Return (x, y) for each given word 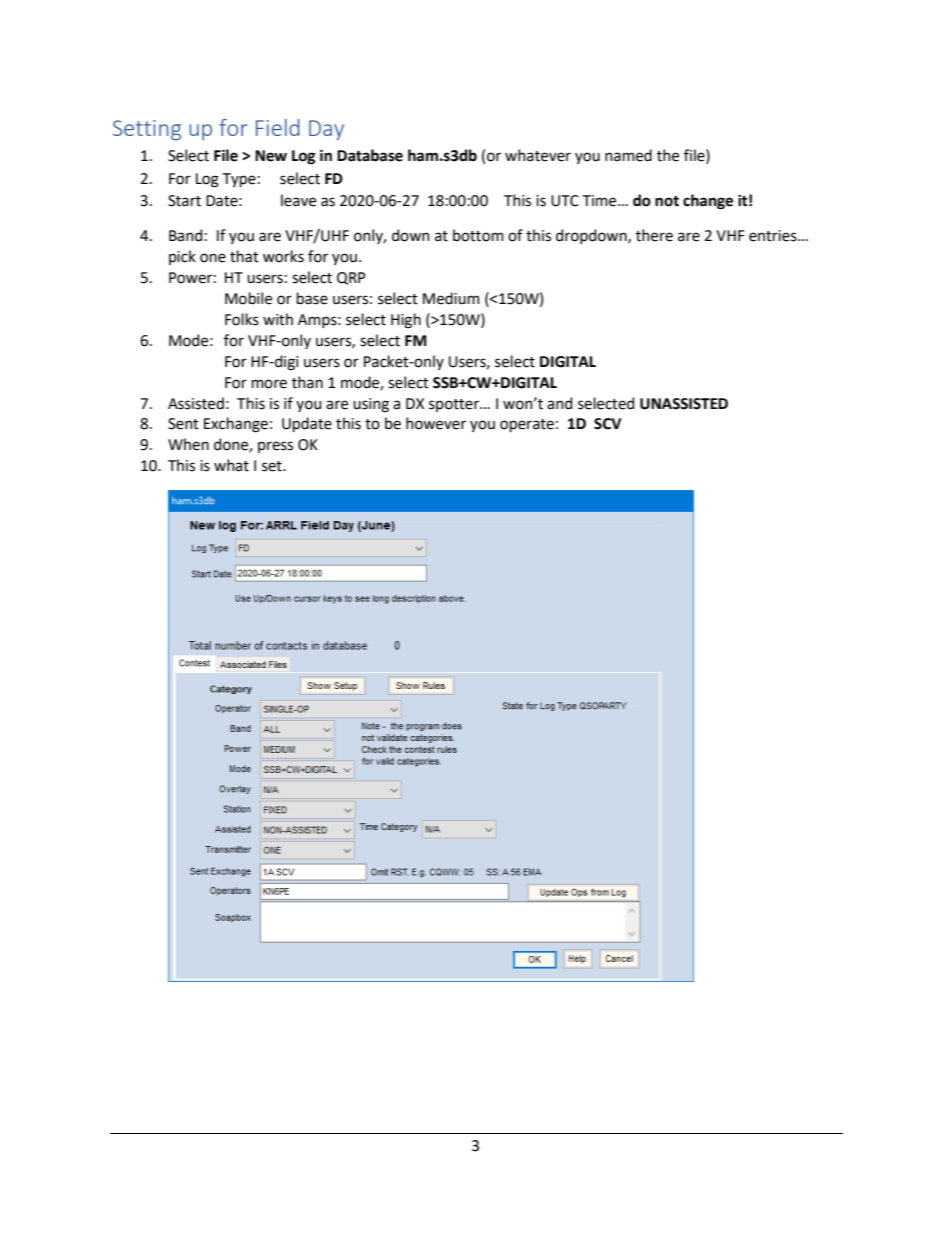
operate (527, 425)
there (654, 235)
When (188, 444)
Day (326, 130)
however (436, 423)
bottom (478, 235)
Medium (451, 298)
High (406, 321)
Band (185, 235)
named (628, 155)
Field (278, 127)
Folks (242, 319)
